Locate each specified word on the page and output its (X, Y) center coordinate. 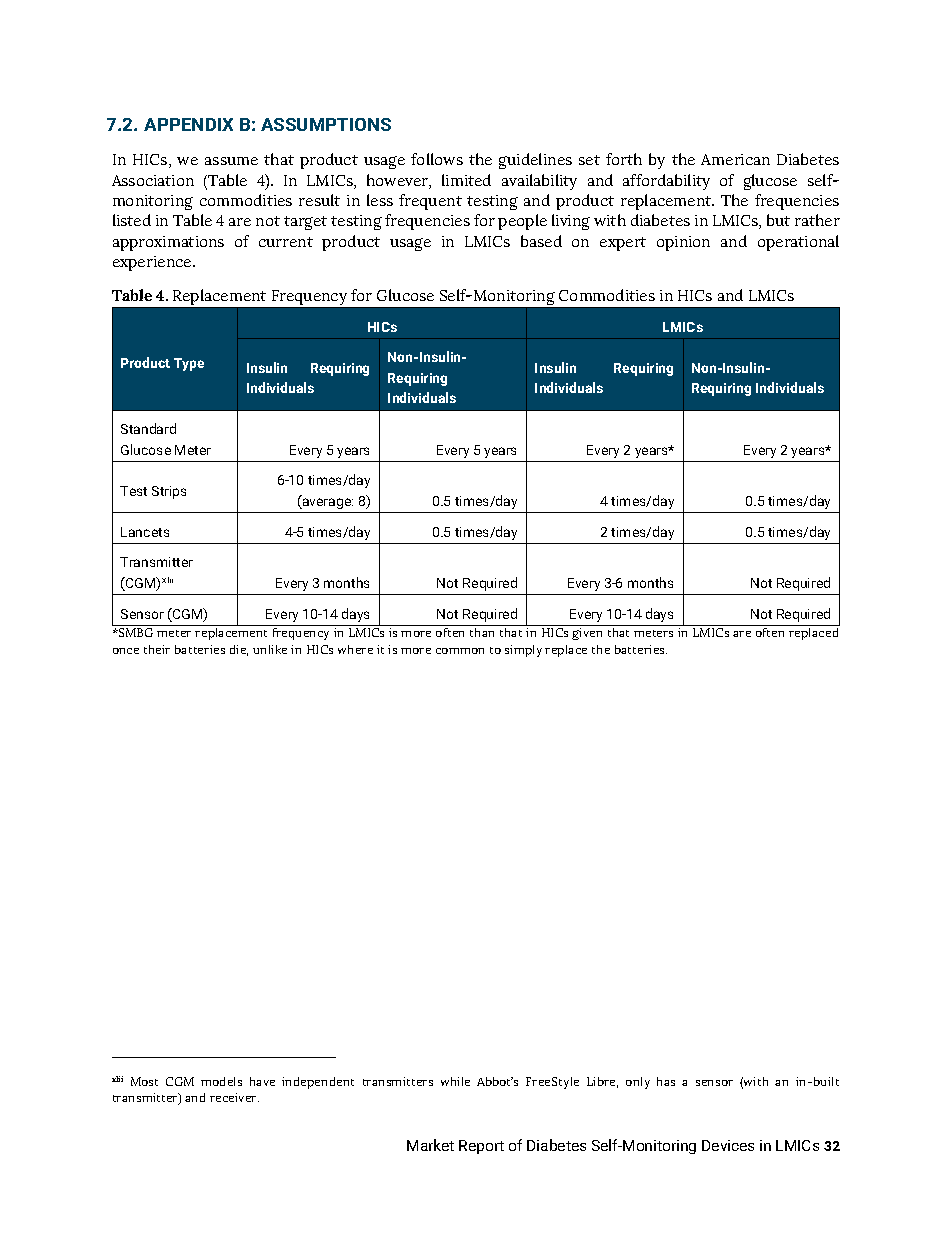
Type (189, 364)
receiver (234, 1097)
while (455, 1081)
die (239, 650)
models (221, 1081)
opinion (683, 243)
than (482, 632)
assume (231, 161)
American (735, 159)
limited (466, 180)
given (587, 634)
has (666, 1081)
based (541, 241)
